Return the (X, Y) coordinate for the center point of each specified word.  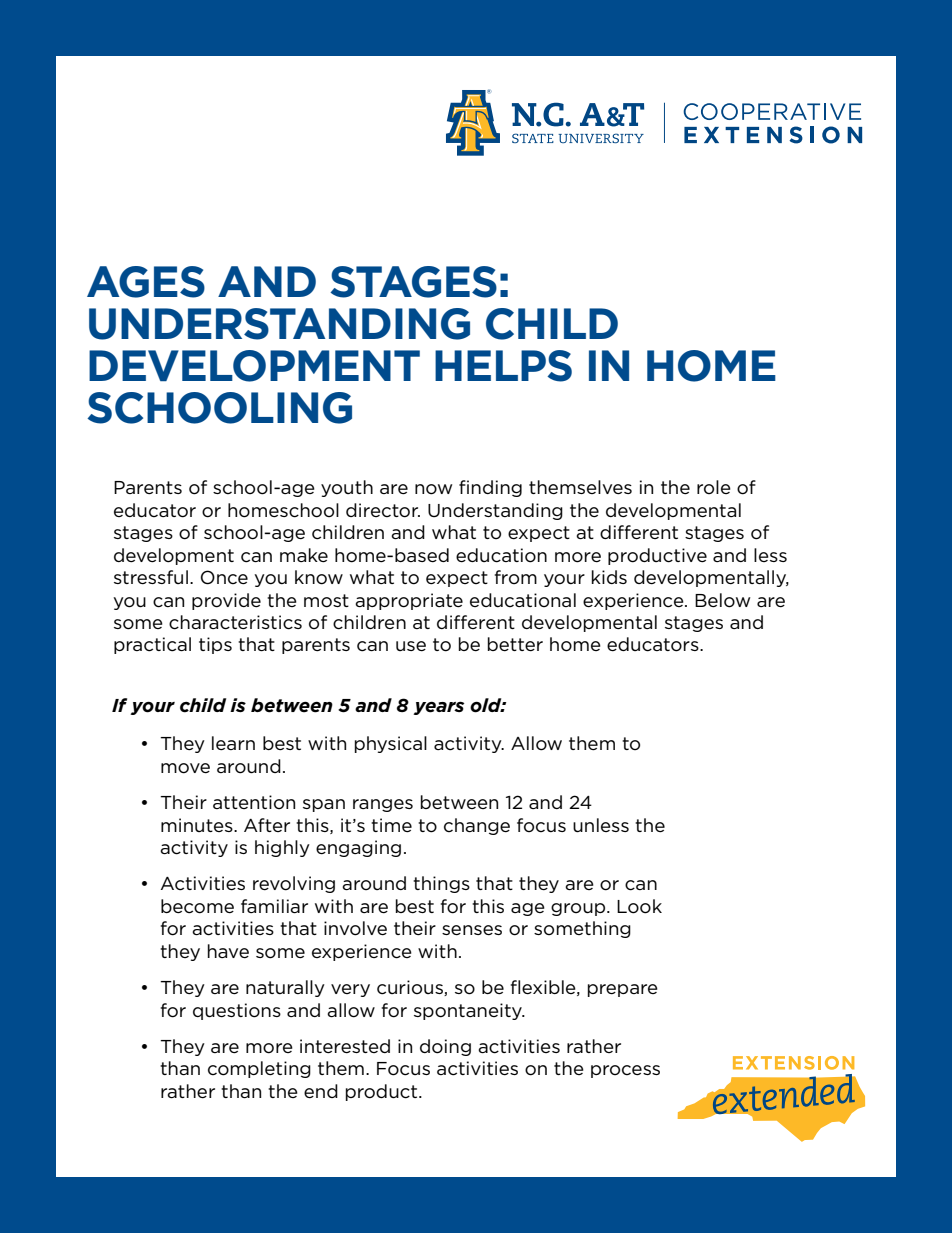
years (439, 708)
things (441, 884)
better (515, 644)
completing (259, 1069)
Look (639, 906)
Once (224, 577)
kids (609, 577)
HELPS (503, 366)
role (714, 487)
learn (233, 743)
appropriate (409, 601)
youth (347, 488)
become (197, 906)
